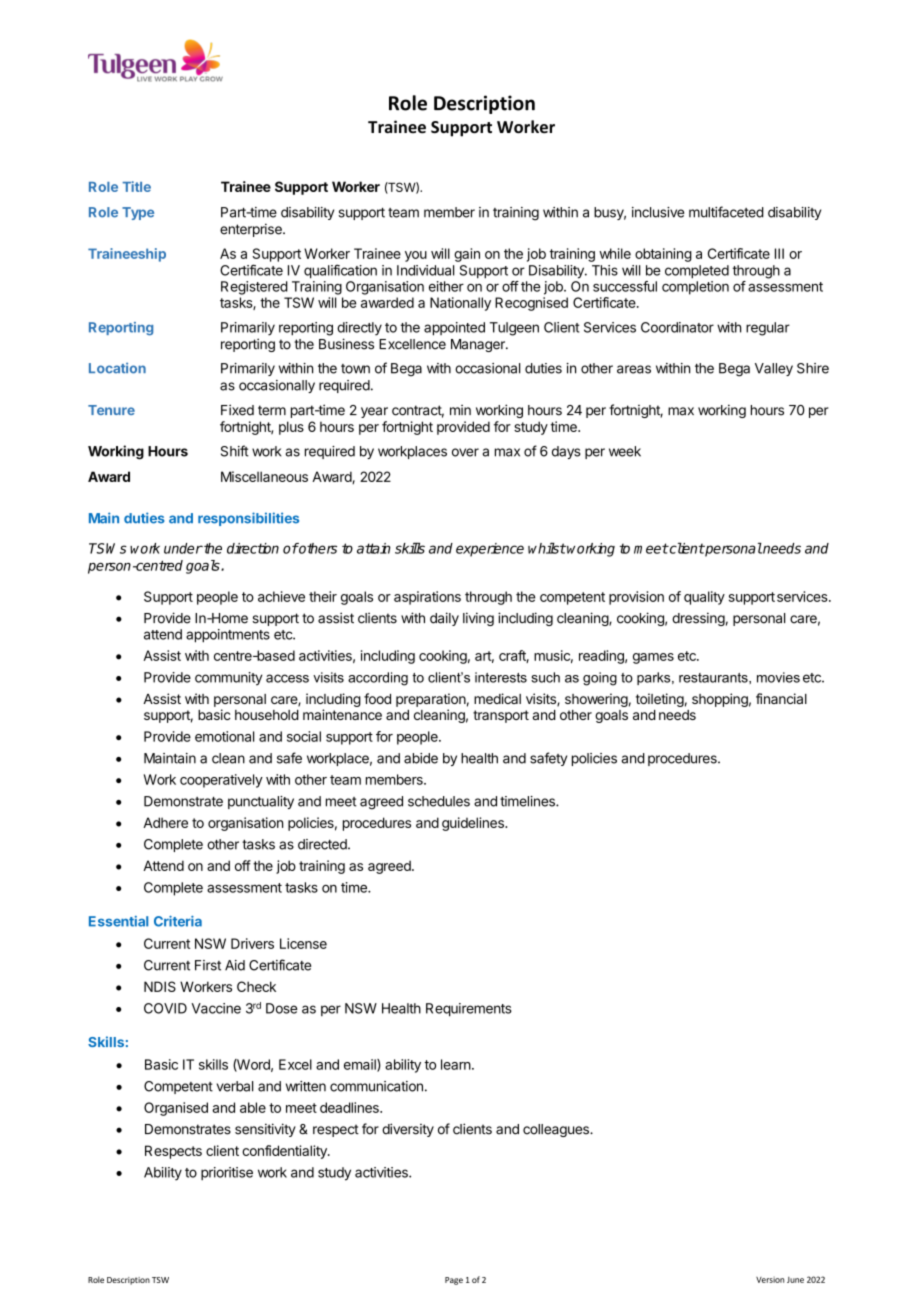 The image size is (924, 1307). What do you see at coordinates (704, 598) in the page?
I see `quality` at bounding box center [704, 598].
